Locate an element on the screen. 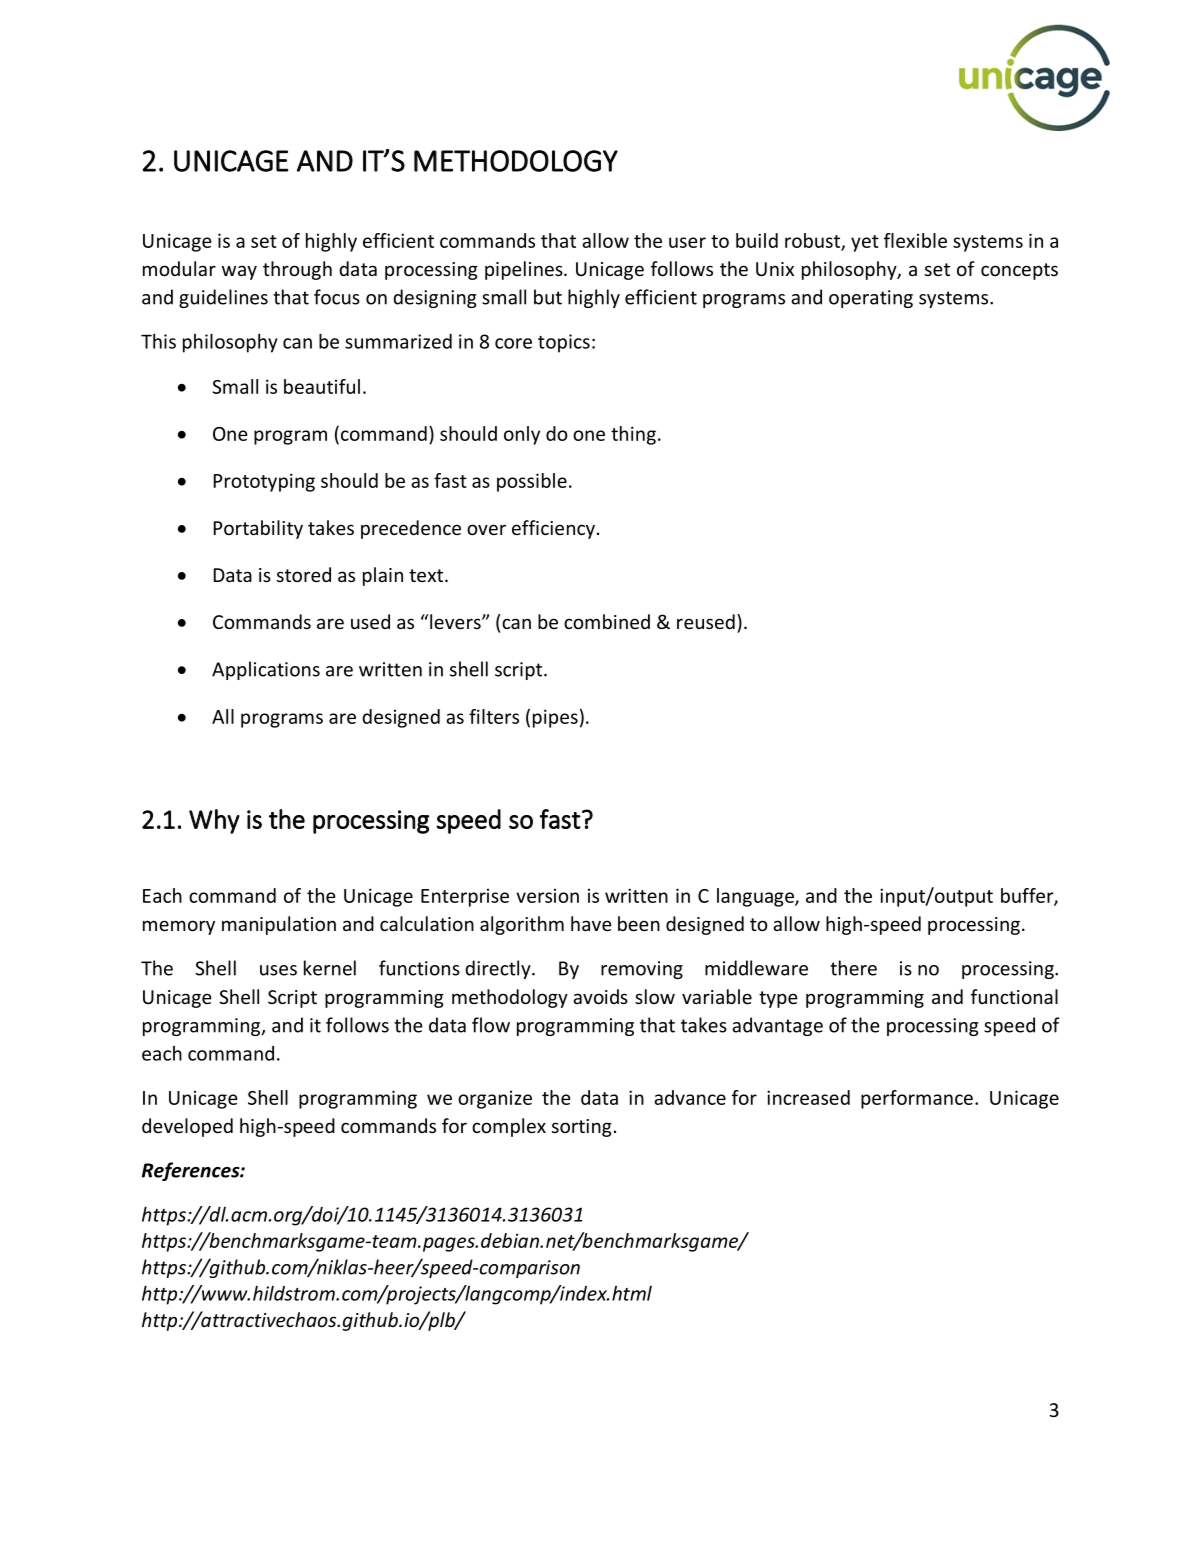 This screenshot has width=1201, height=1554. language is located at coordinates (756, 897).
